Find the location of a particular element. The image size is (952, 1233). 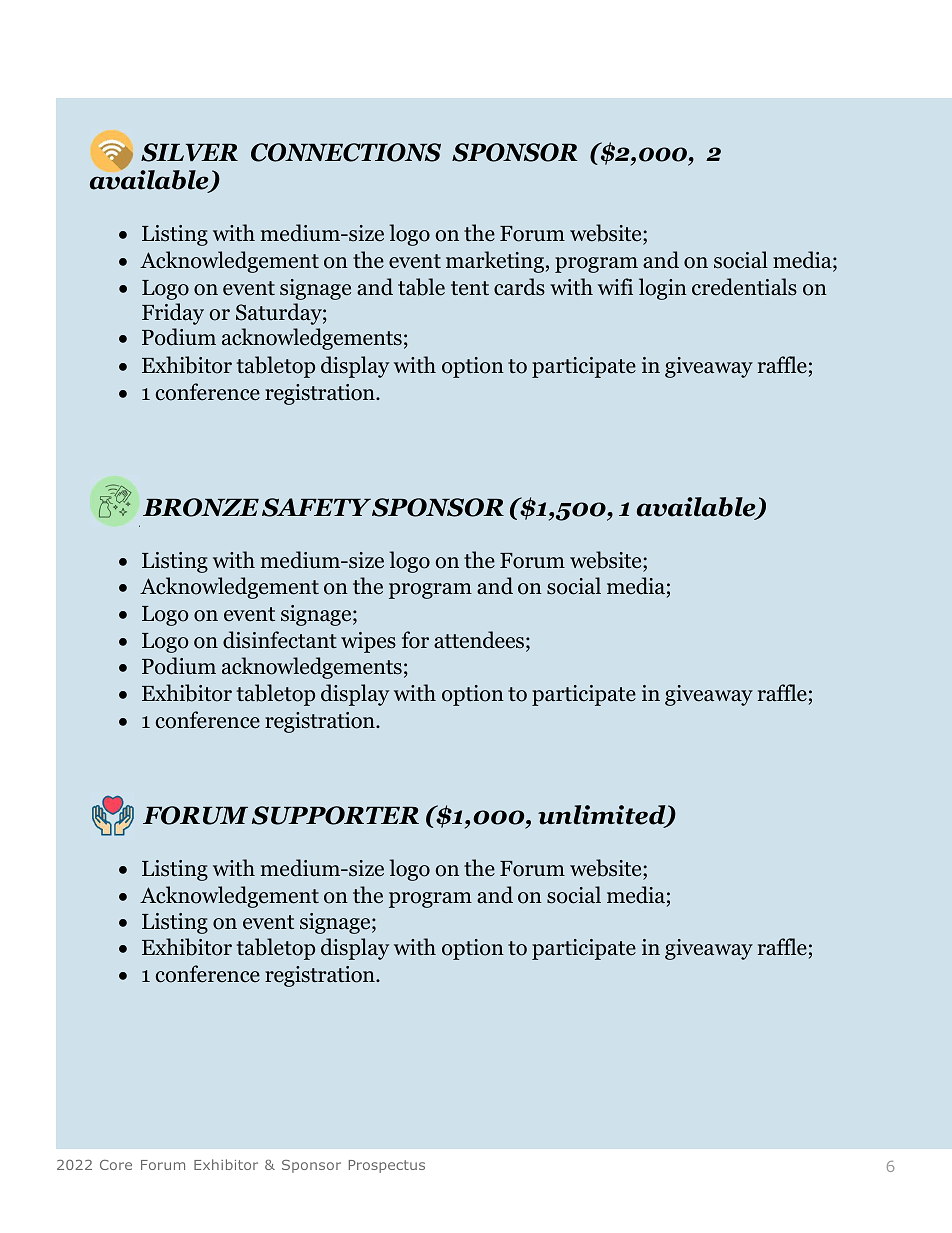

SILVER is located at coordinates (189, 152).
